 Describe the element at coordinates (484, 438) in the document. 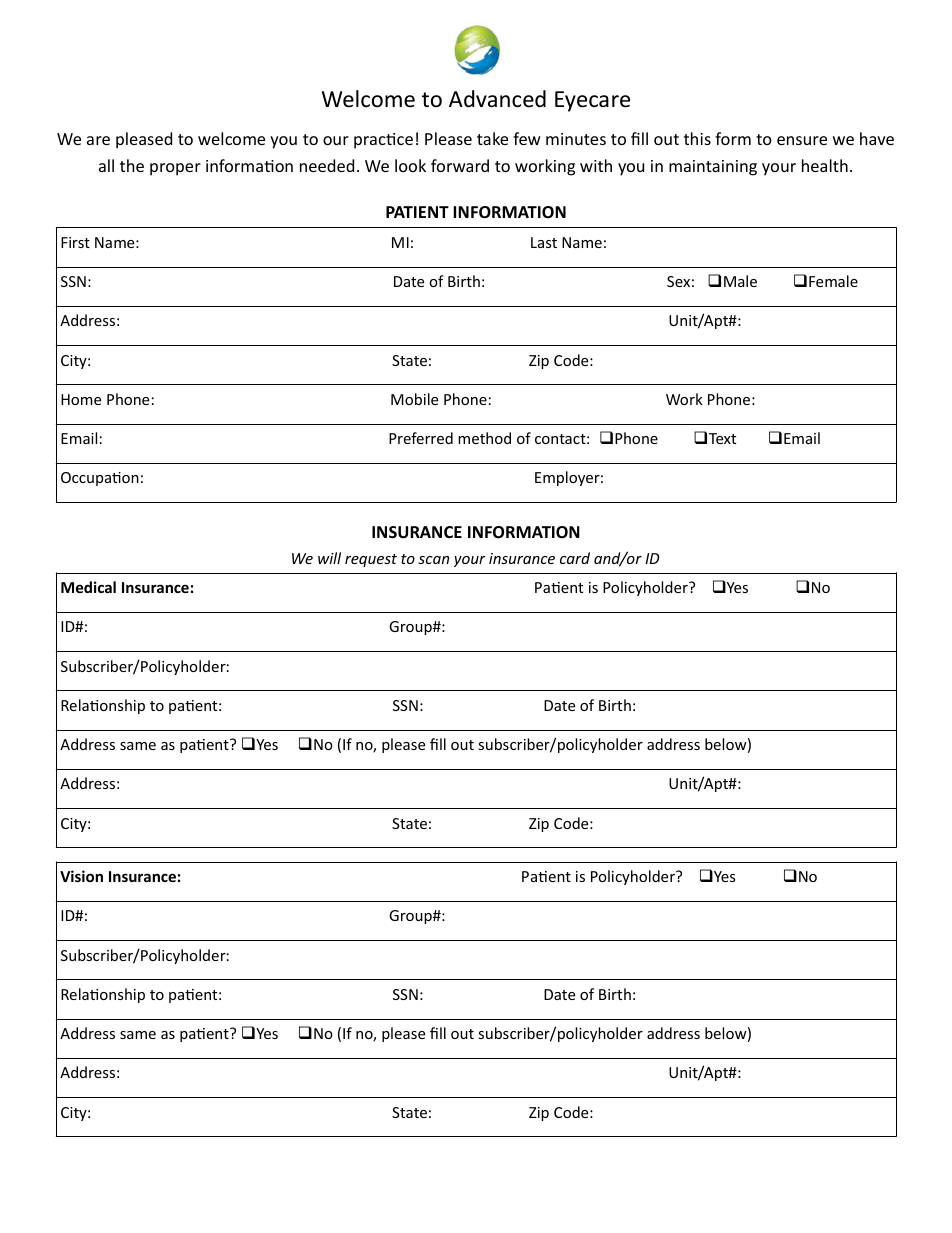

I see `method` at that location.
